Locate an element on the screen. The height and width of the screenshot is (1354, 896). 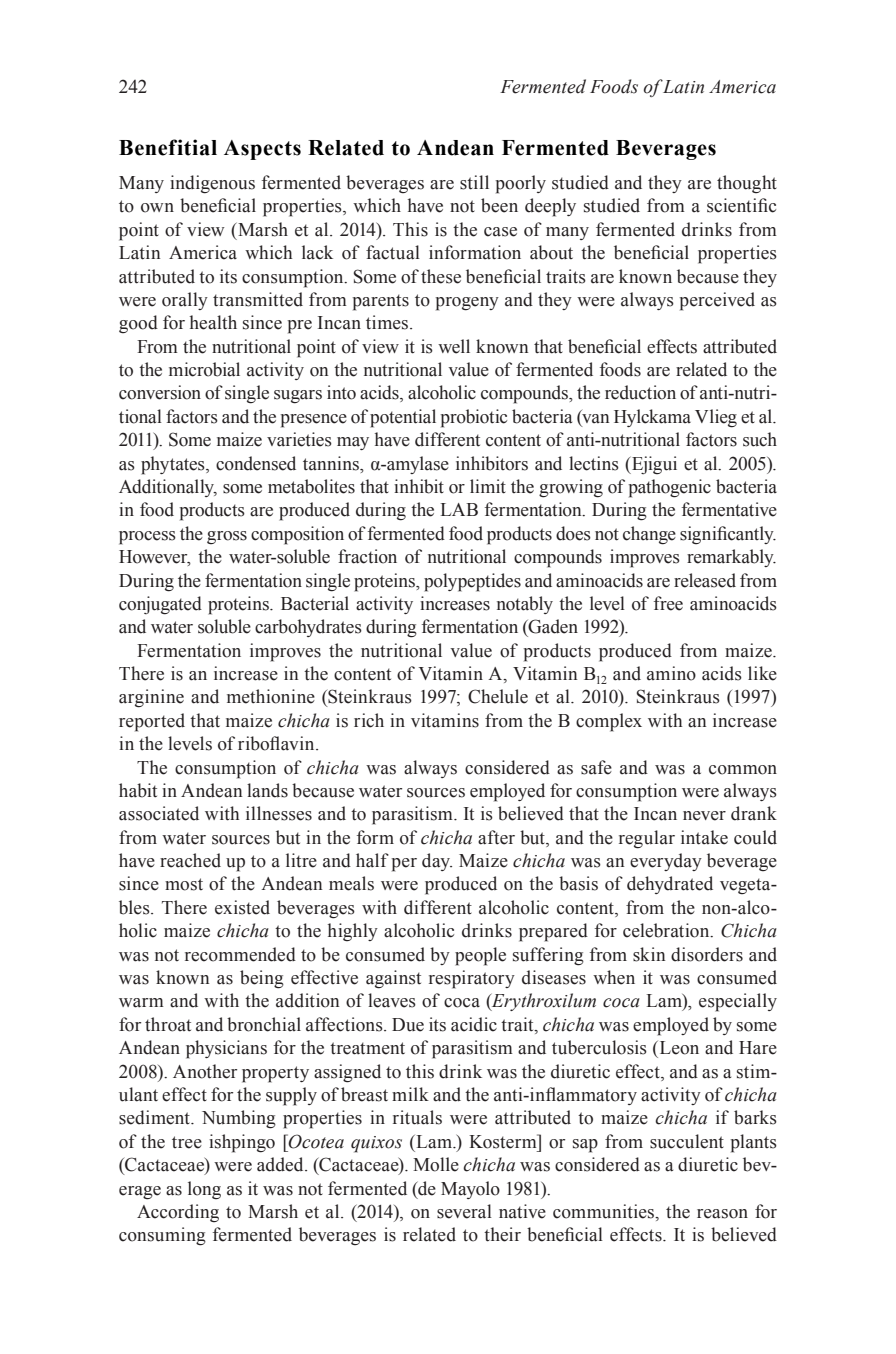
long is located at coordinates (204, 1190).
